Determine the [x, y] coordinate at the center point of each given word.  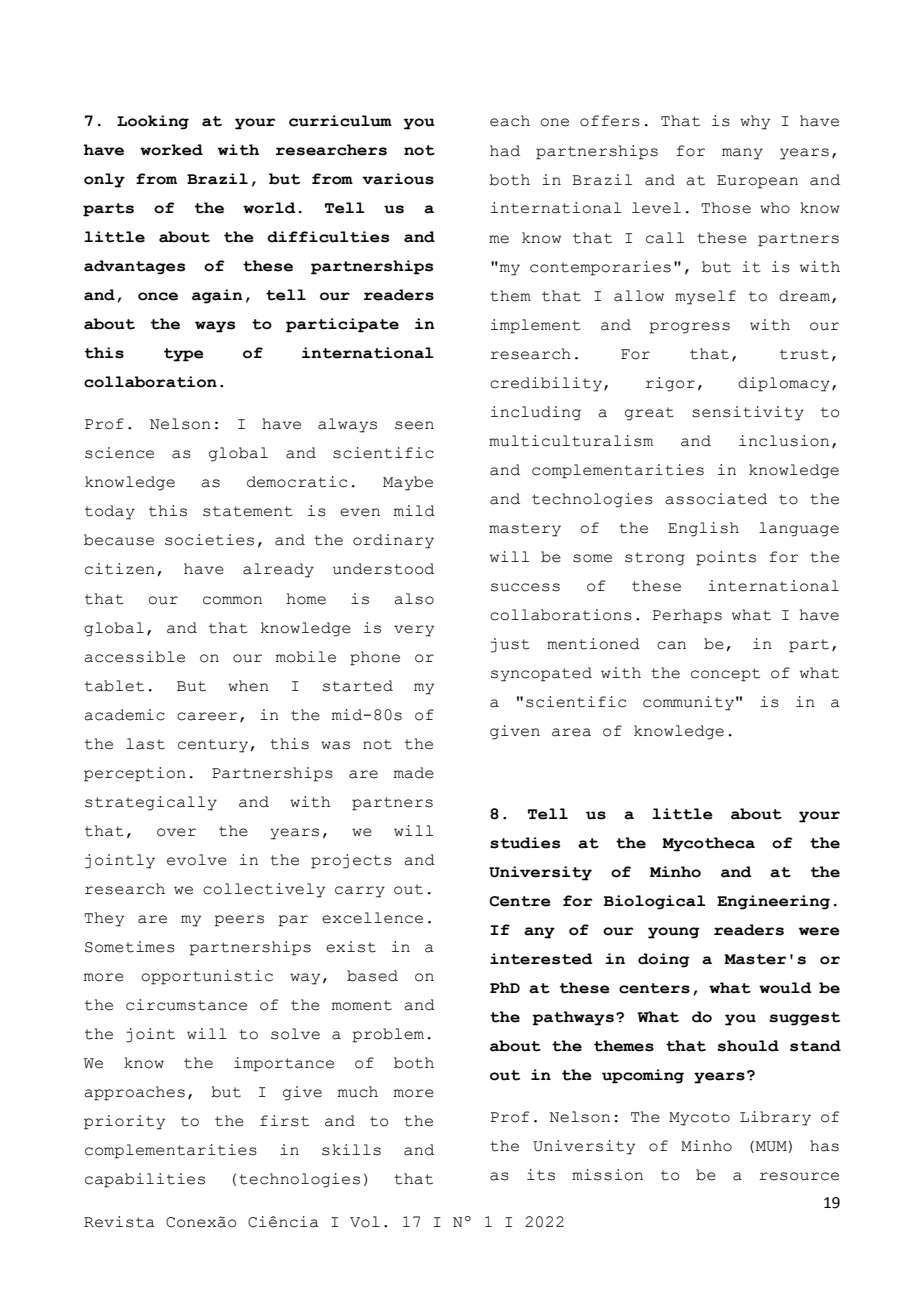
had [505, 151]
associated [716, 499]
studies [525, 843]
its [541, 1175]
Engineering [773, 902]
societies [209, 540]
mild [414, 511]
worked [171, 150]
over [176, 832]
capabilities [145, 1180]
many [742, 154]
